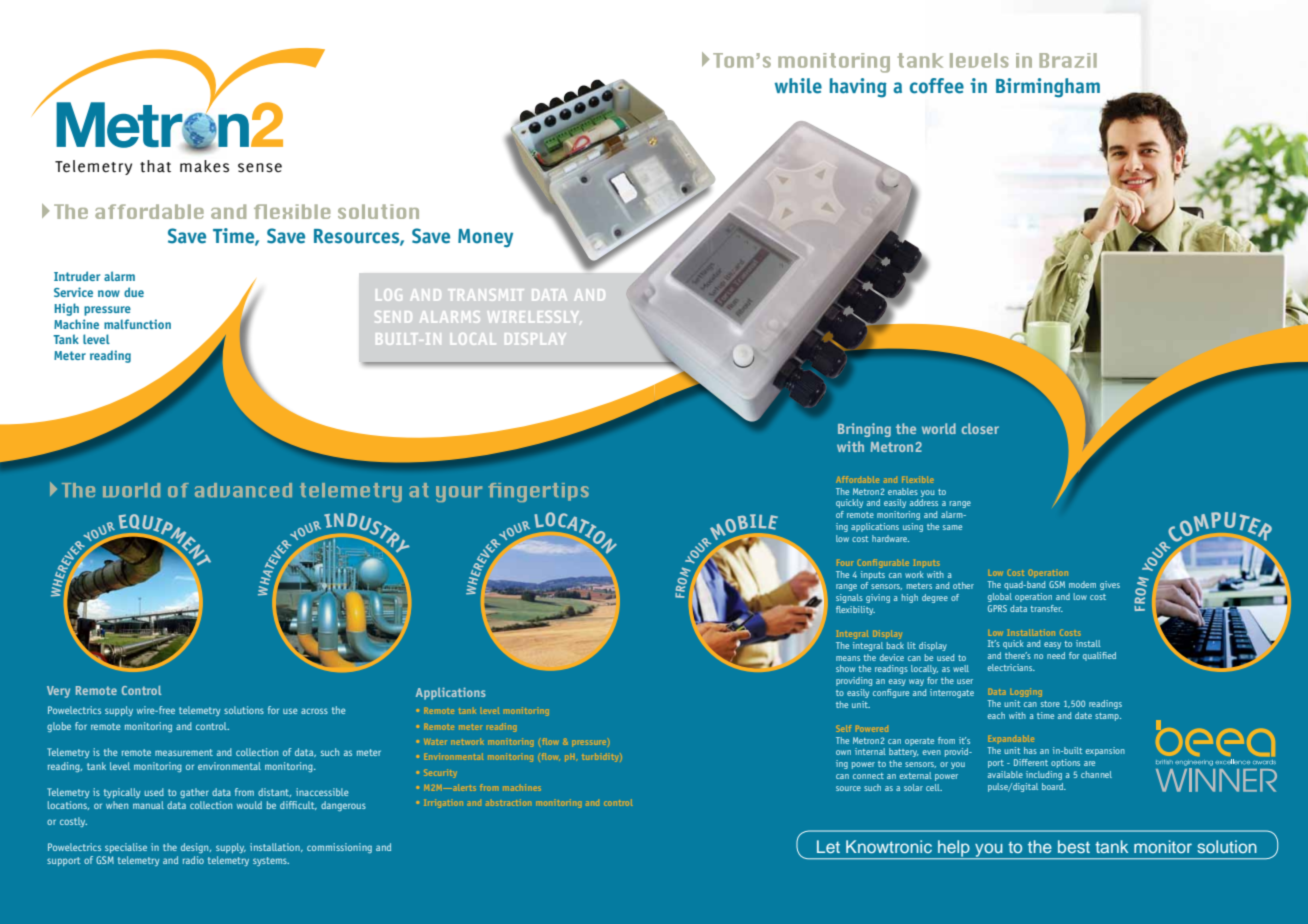 The width and height of the document is (1308, 924). What do you see at coordinates (204, 166) in the document?
I see `makes` at bounding box center [204, 166].
